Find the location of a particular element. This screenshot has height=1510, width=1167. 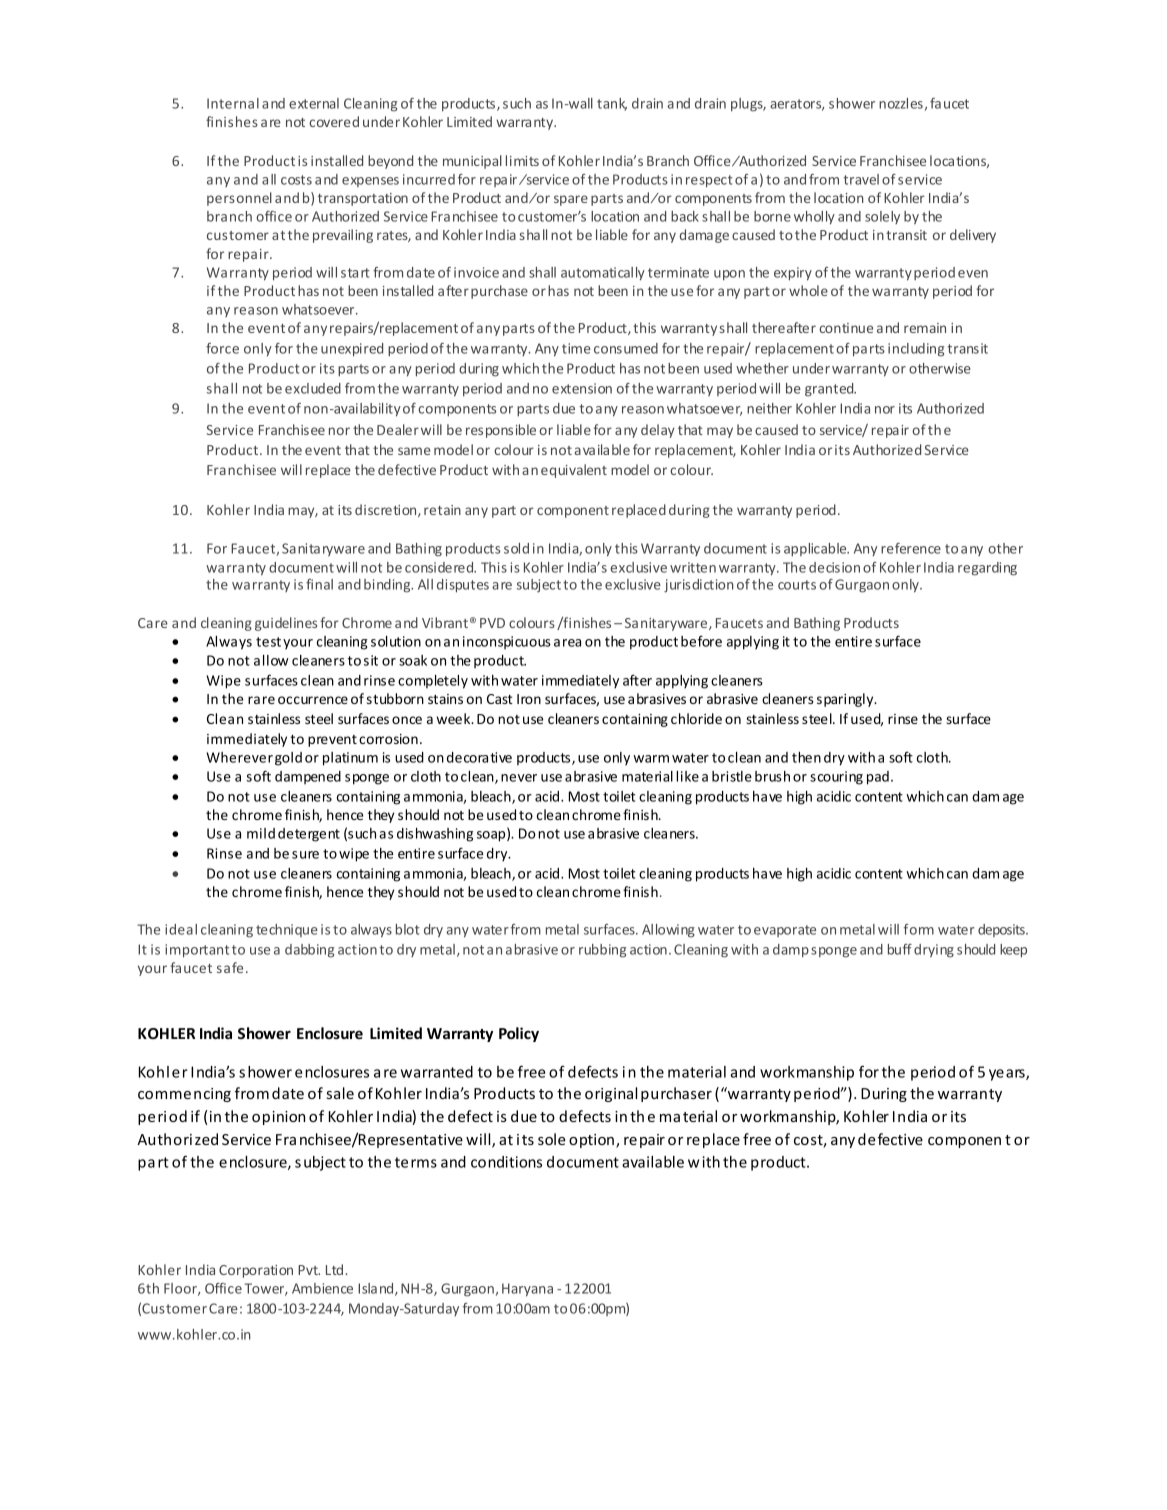

tank is located at coordinates (612, 104).
